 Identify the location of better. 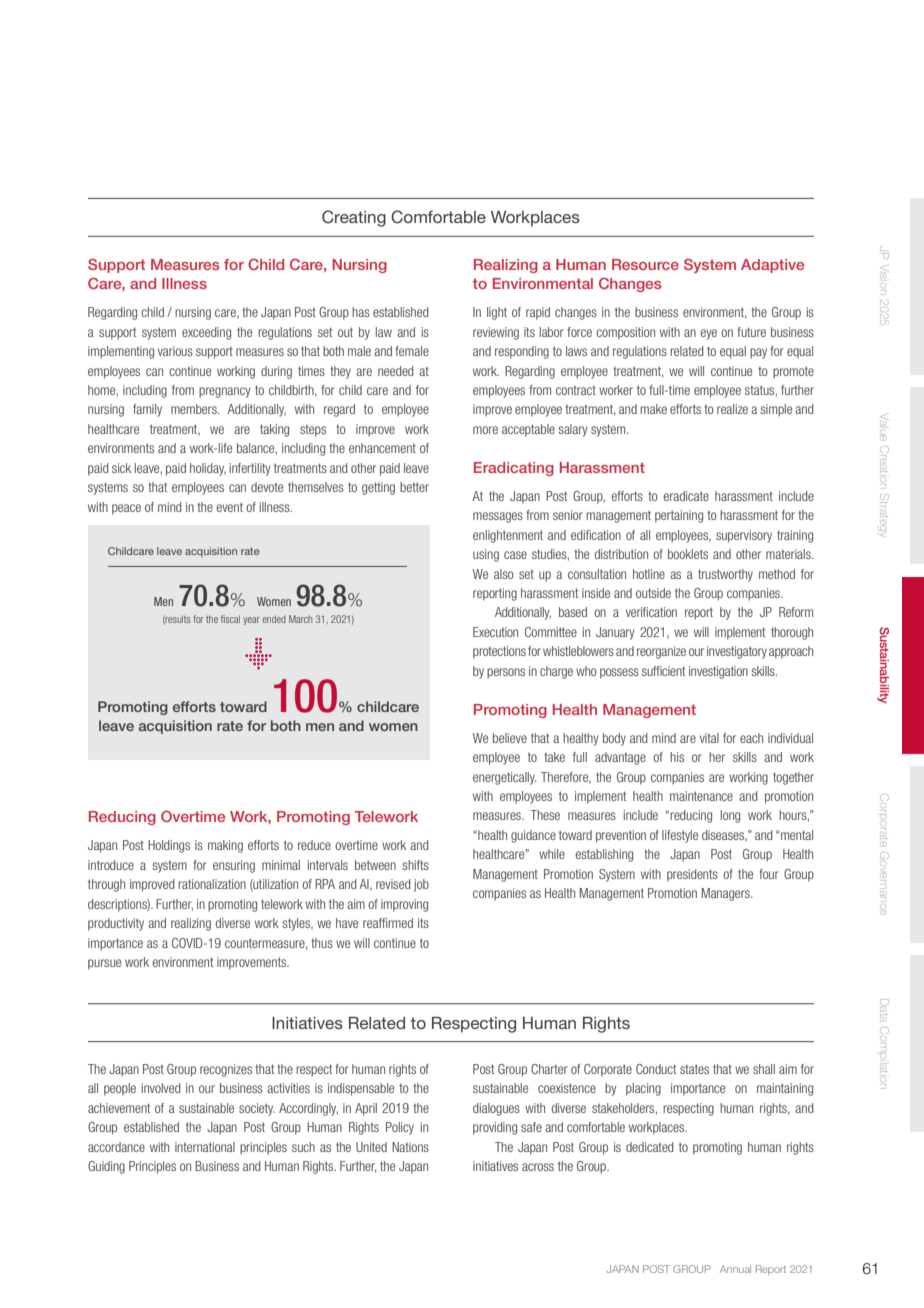
(414, 487).
